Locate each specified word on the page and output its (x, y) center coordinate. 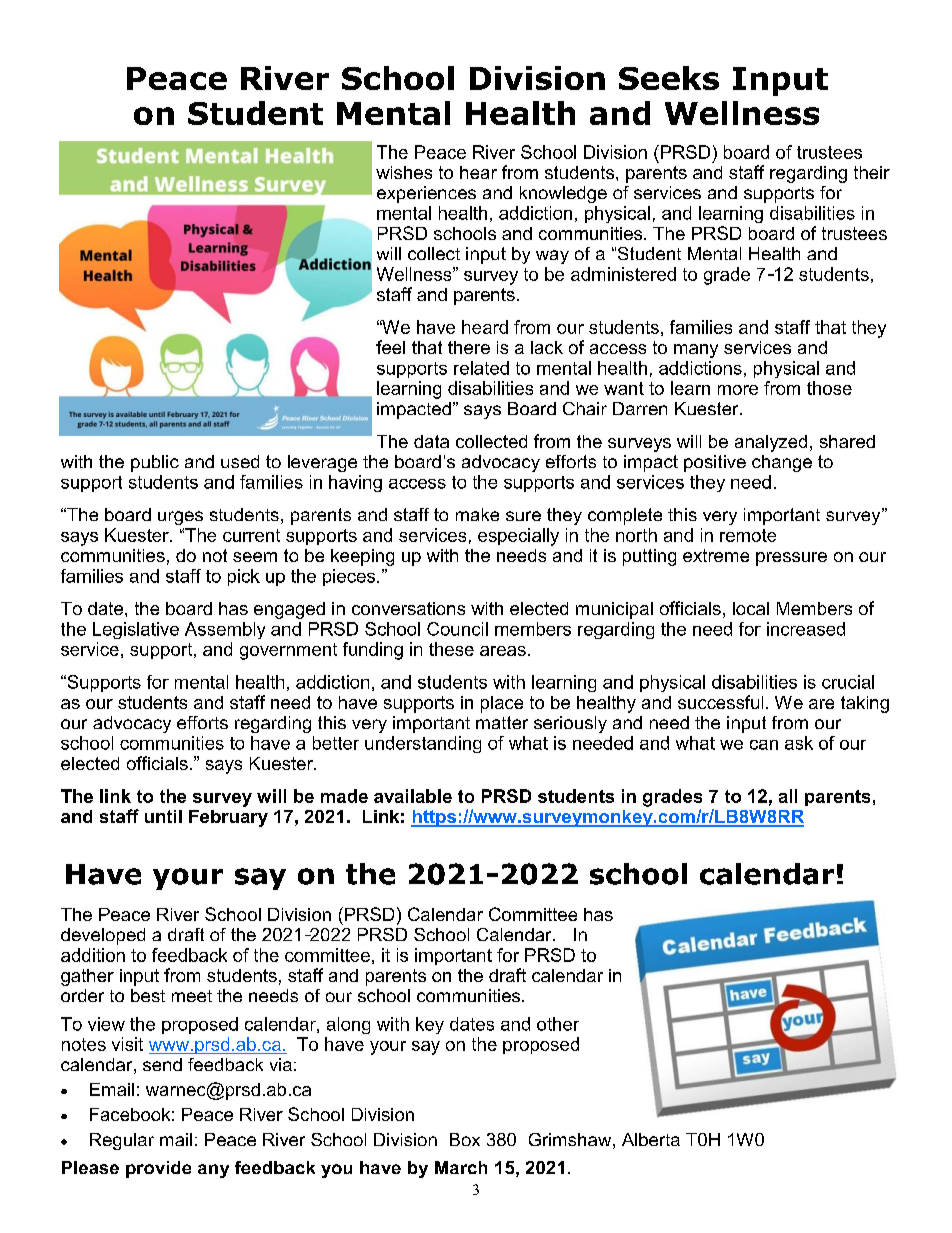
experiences (426, 194)
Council (457, 629)
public (155, 463)
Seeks (669, 78)
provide (158, 1169)
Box (465, 1139)
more (738, 390)
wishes (404, 172)
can (764, 745)
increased (806, 629)
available (413, 796)
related (481, 368)
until (163, 816)
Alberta (651, 1139)
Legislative (136, 630)
